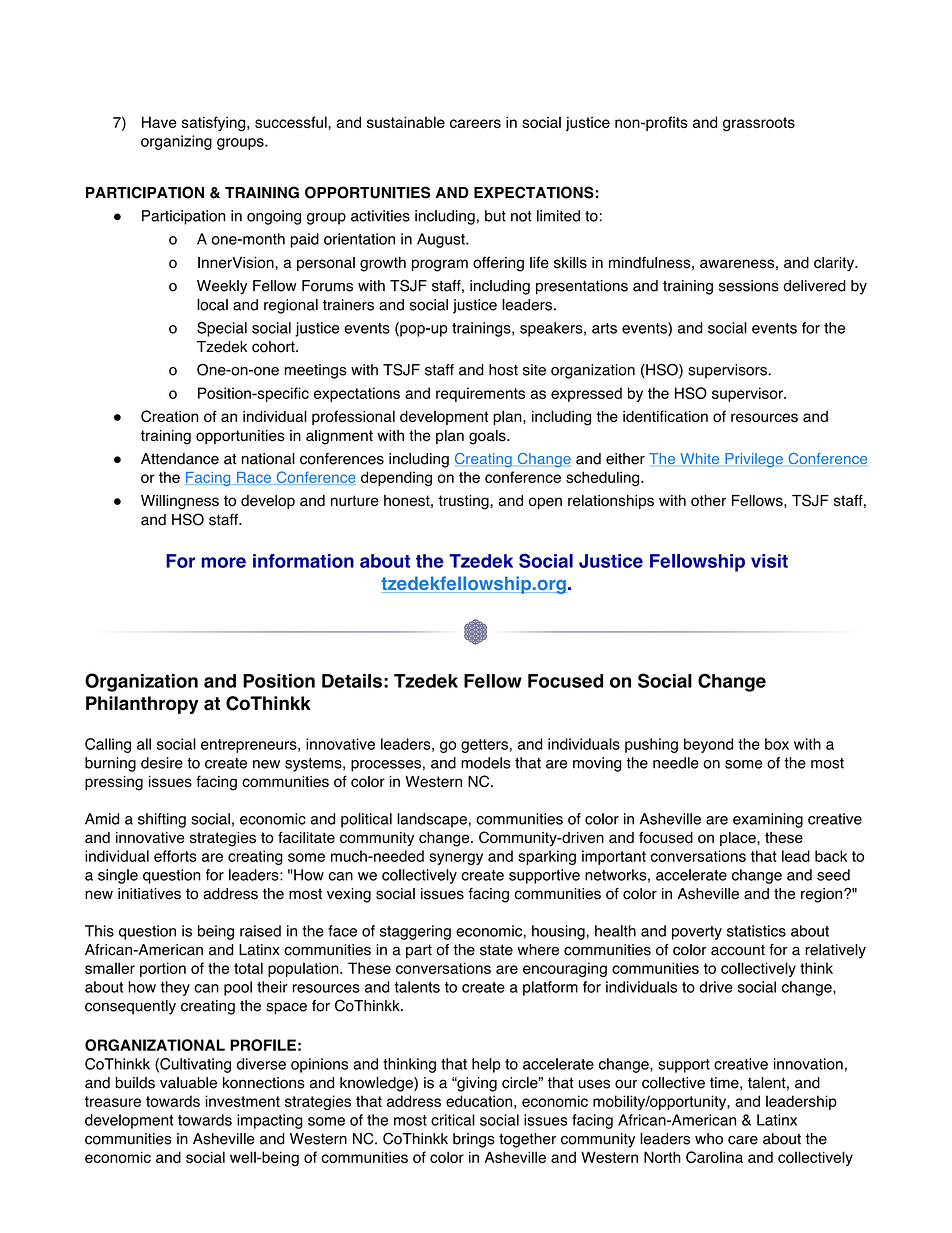 The width and height of the screenshot is (952, 1233). I want to click on sustainable, so click(406, 122).
